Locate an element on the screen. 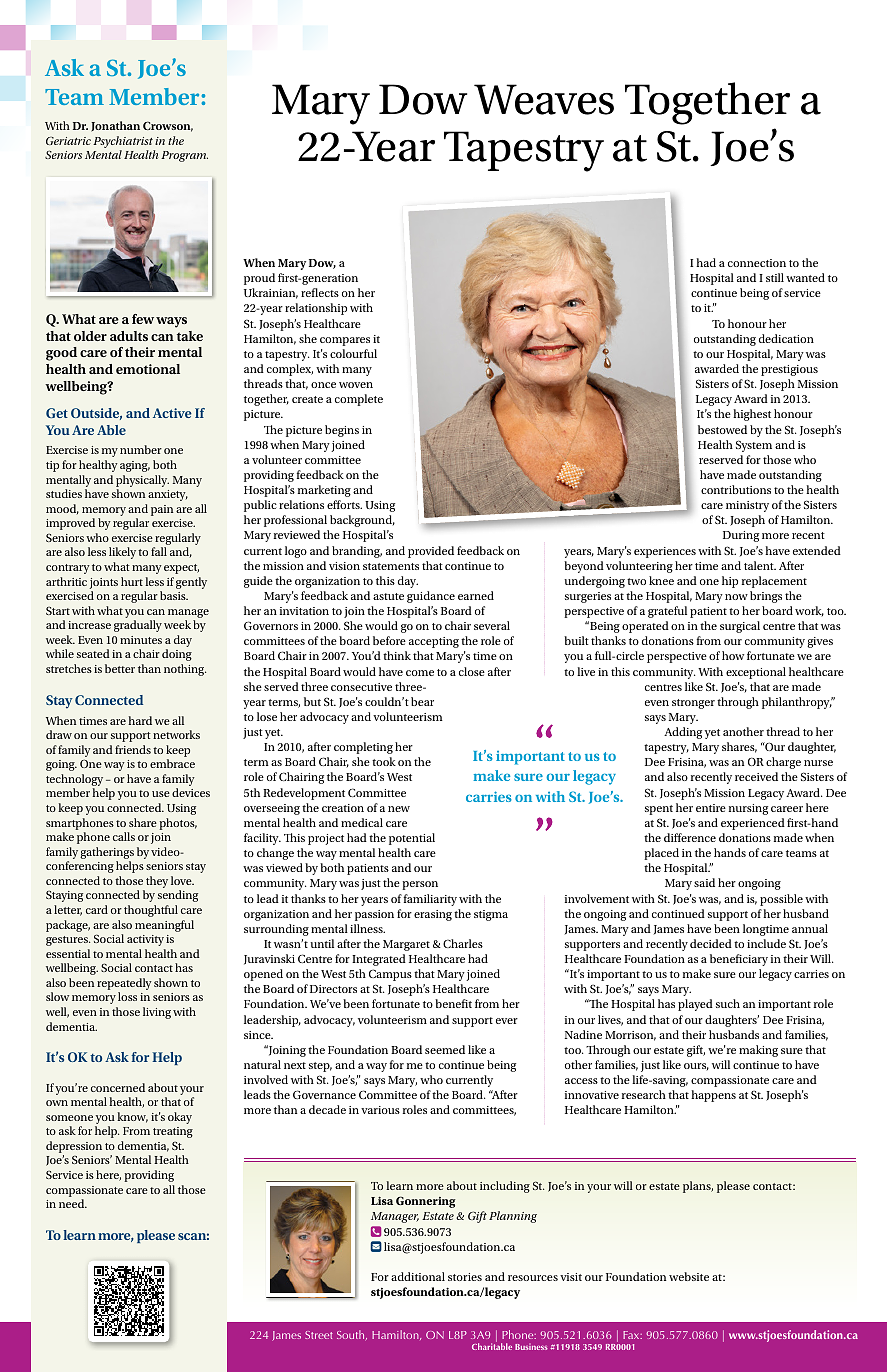  website is located at coordinates (689, 1276).
